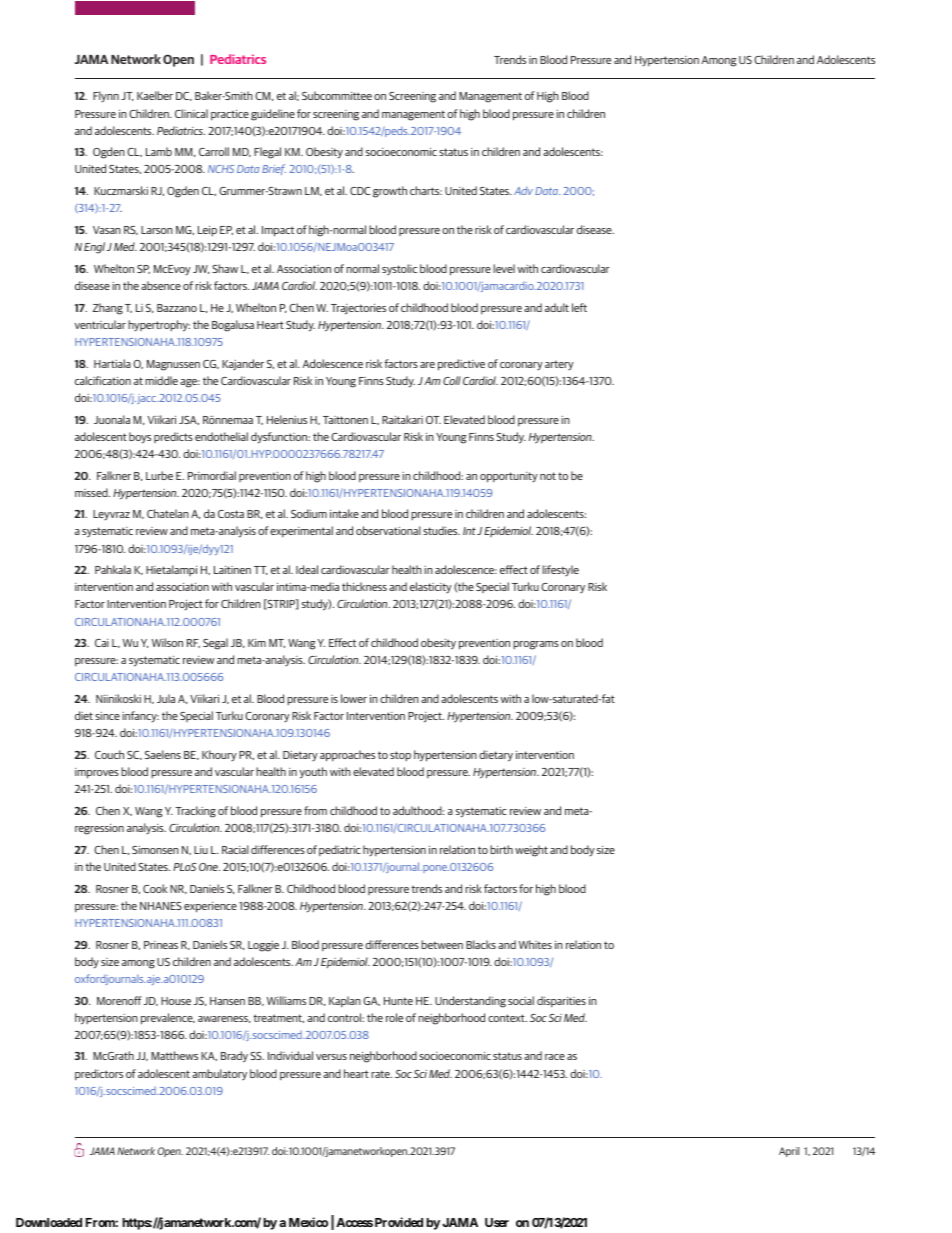 This document has height=1233, width=952. What do you see at coordinates (523, 191) in the document?
I see `Adv` at bounding box center [523, 191].
